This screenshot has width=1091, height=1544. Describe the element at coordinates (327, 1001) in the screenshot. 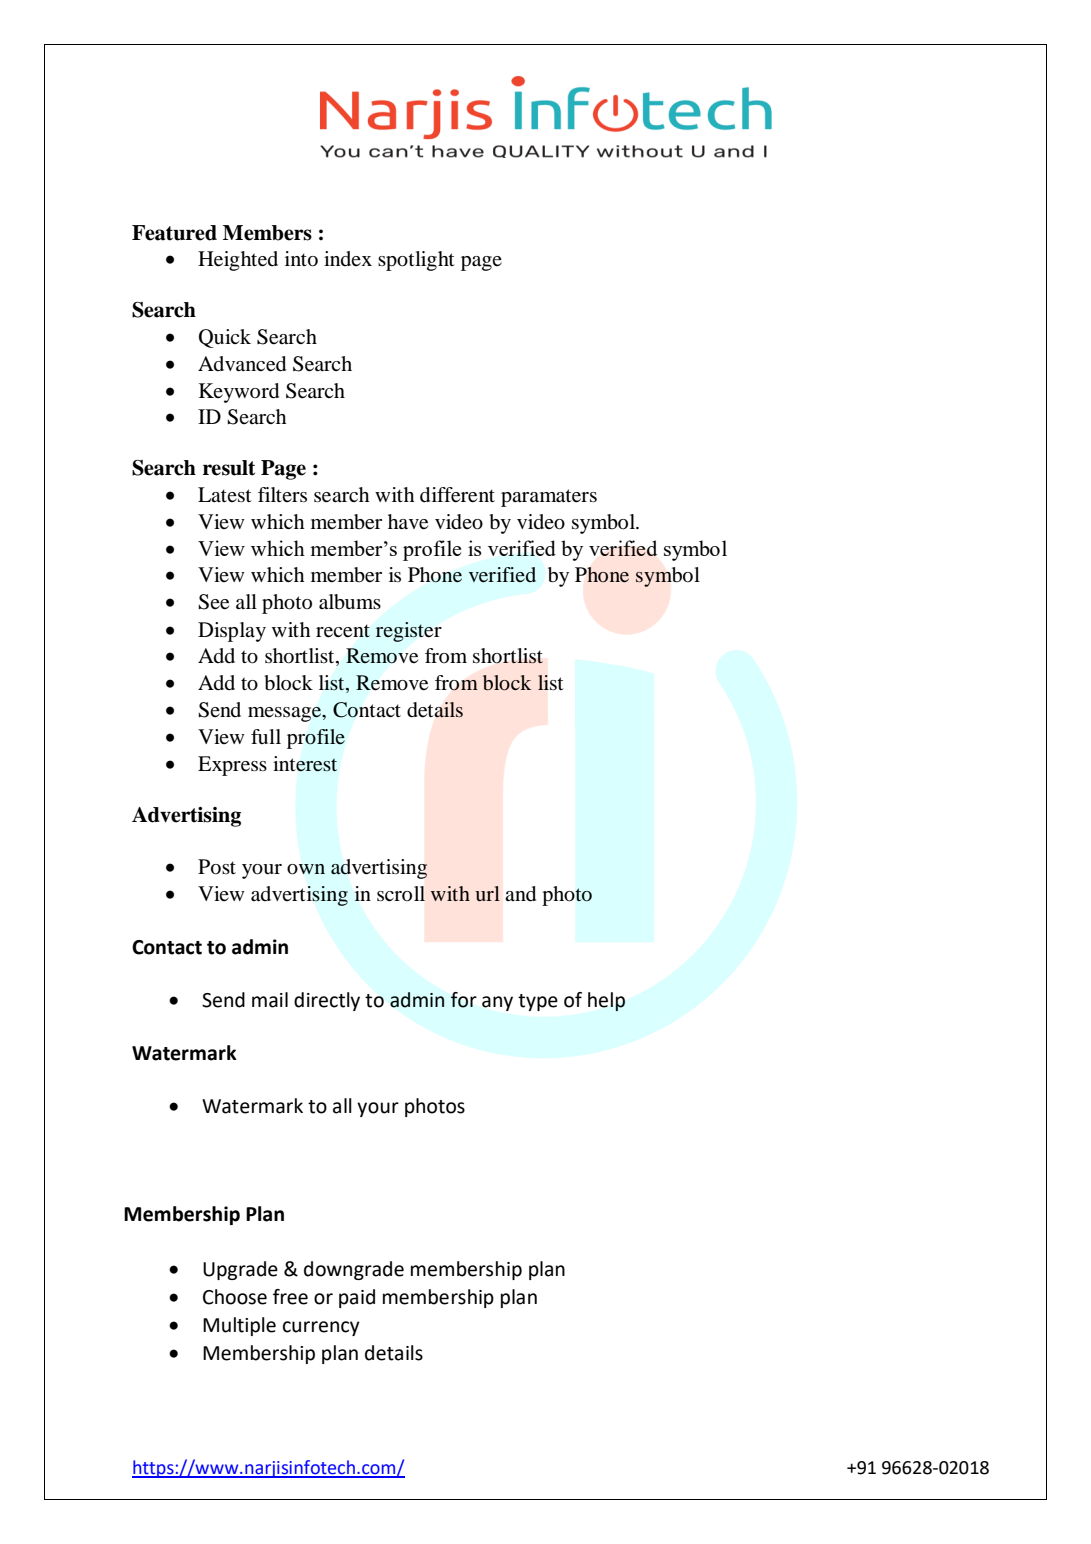

I see `directly` at that location.
